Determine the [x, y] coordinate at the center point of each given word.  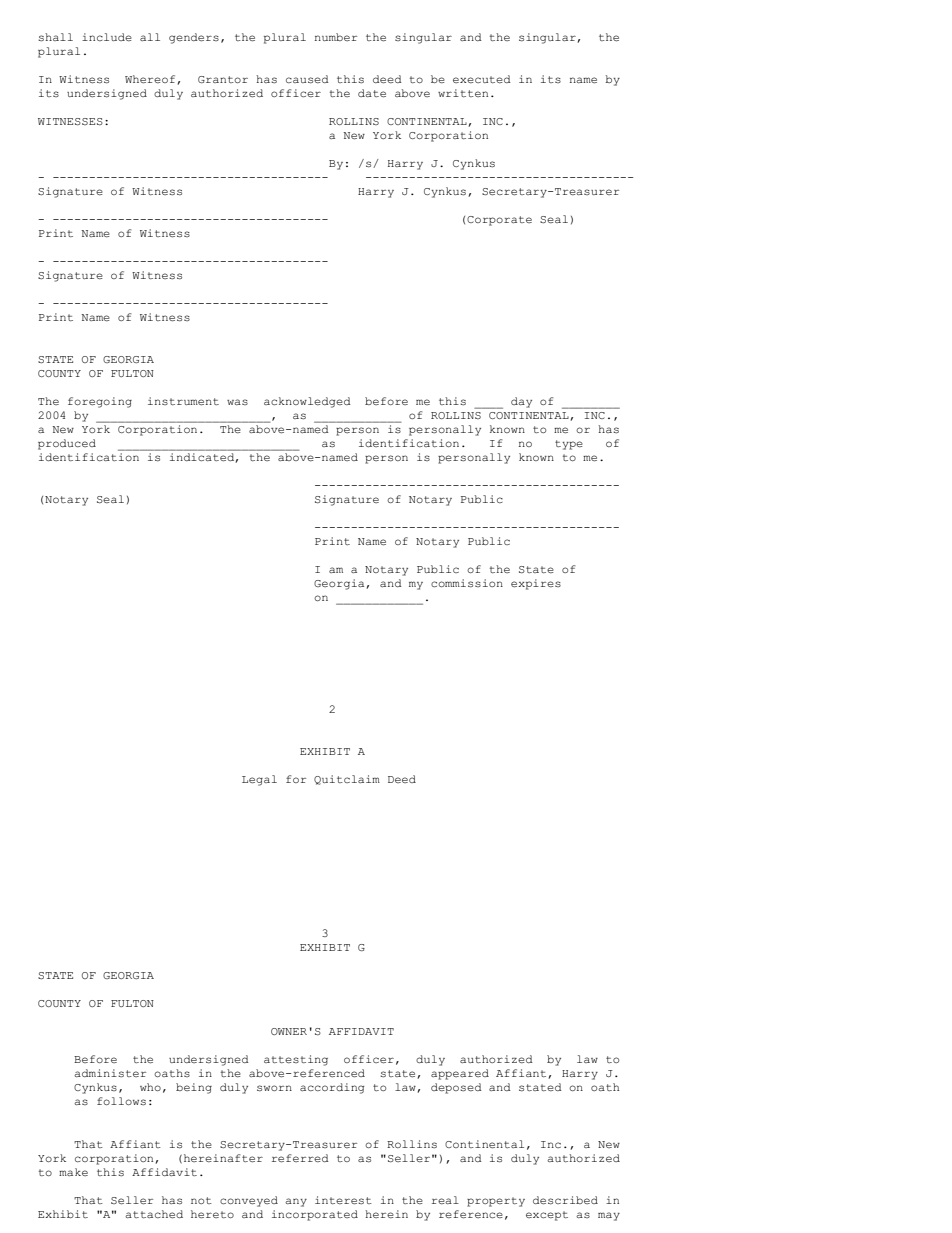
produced [67, 444]
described [565, 1200]
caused [307, 79]
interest [343, 1200]
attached [154, 1214]
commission [467, 583]
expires [536, 584]
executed [482, 79]
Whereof [151, 80]
